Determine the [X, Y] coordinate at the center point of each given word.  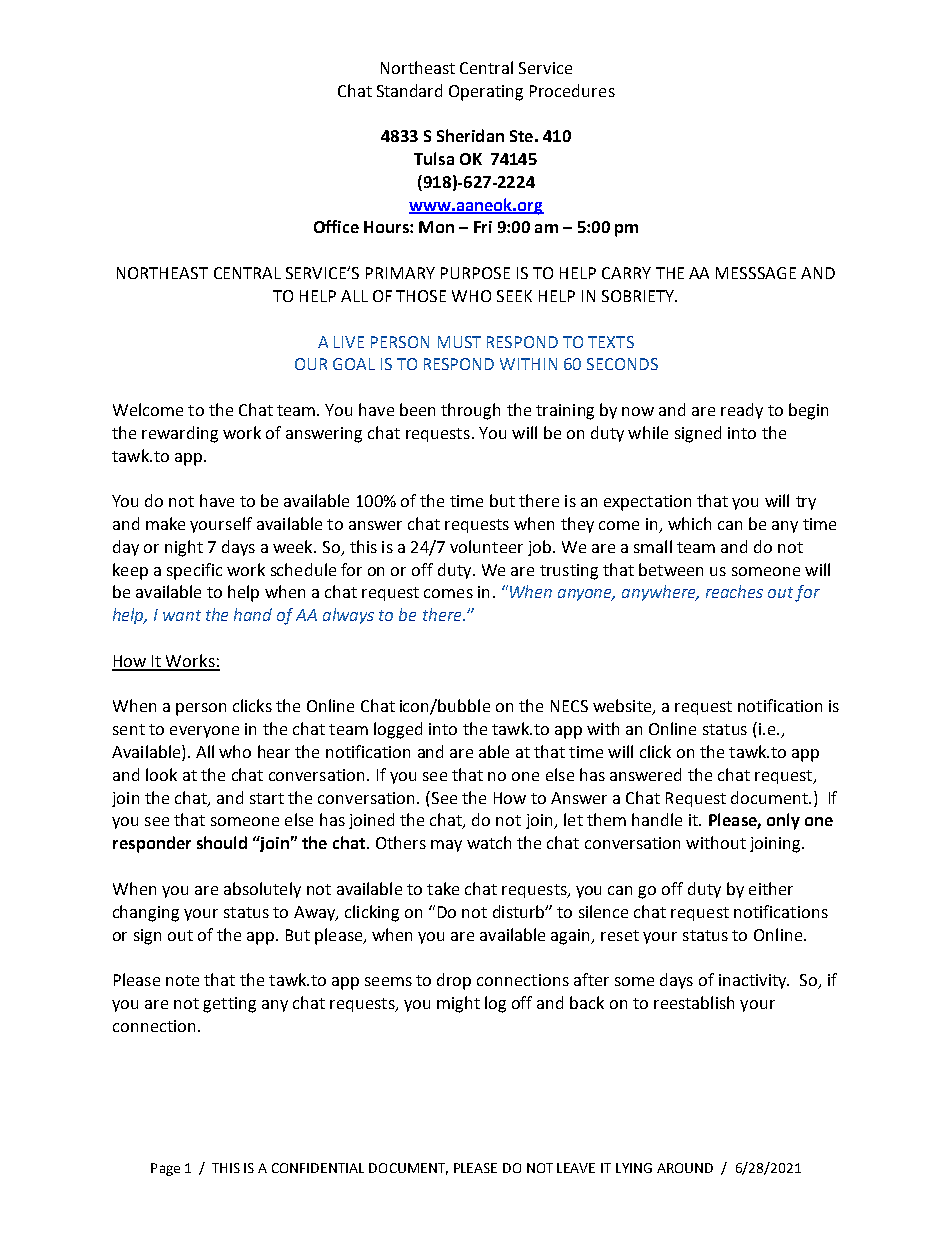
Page [165, 1169]
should [222, 842]
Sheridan [470, 135]
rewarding [180, 434]
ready [742, 411]
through [470, 411]
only [783, 821]
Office [336, 226]
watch [489, 842]
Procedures [572, 90]
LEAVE [576, 1168]
